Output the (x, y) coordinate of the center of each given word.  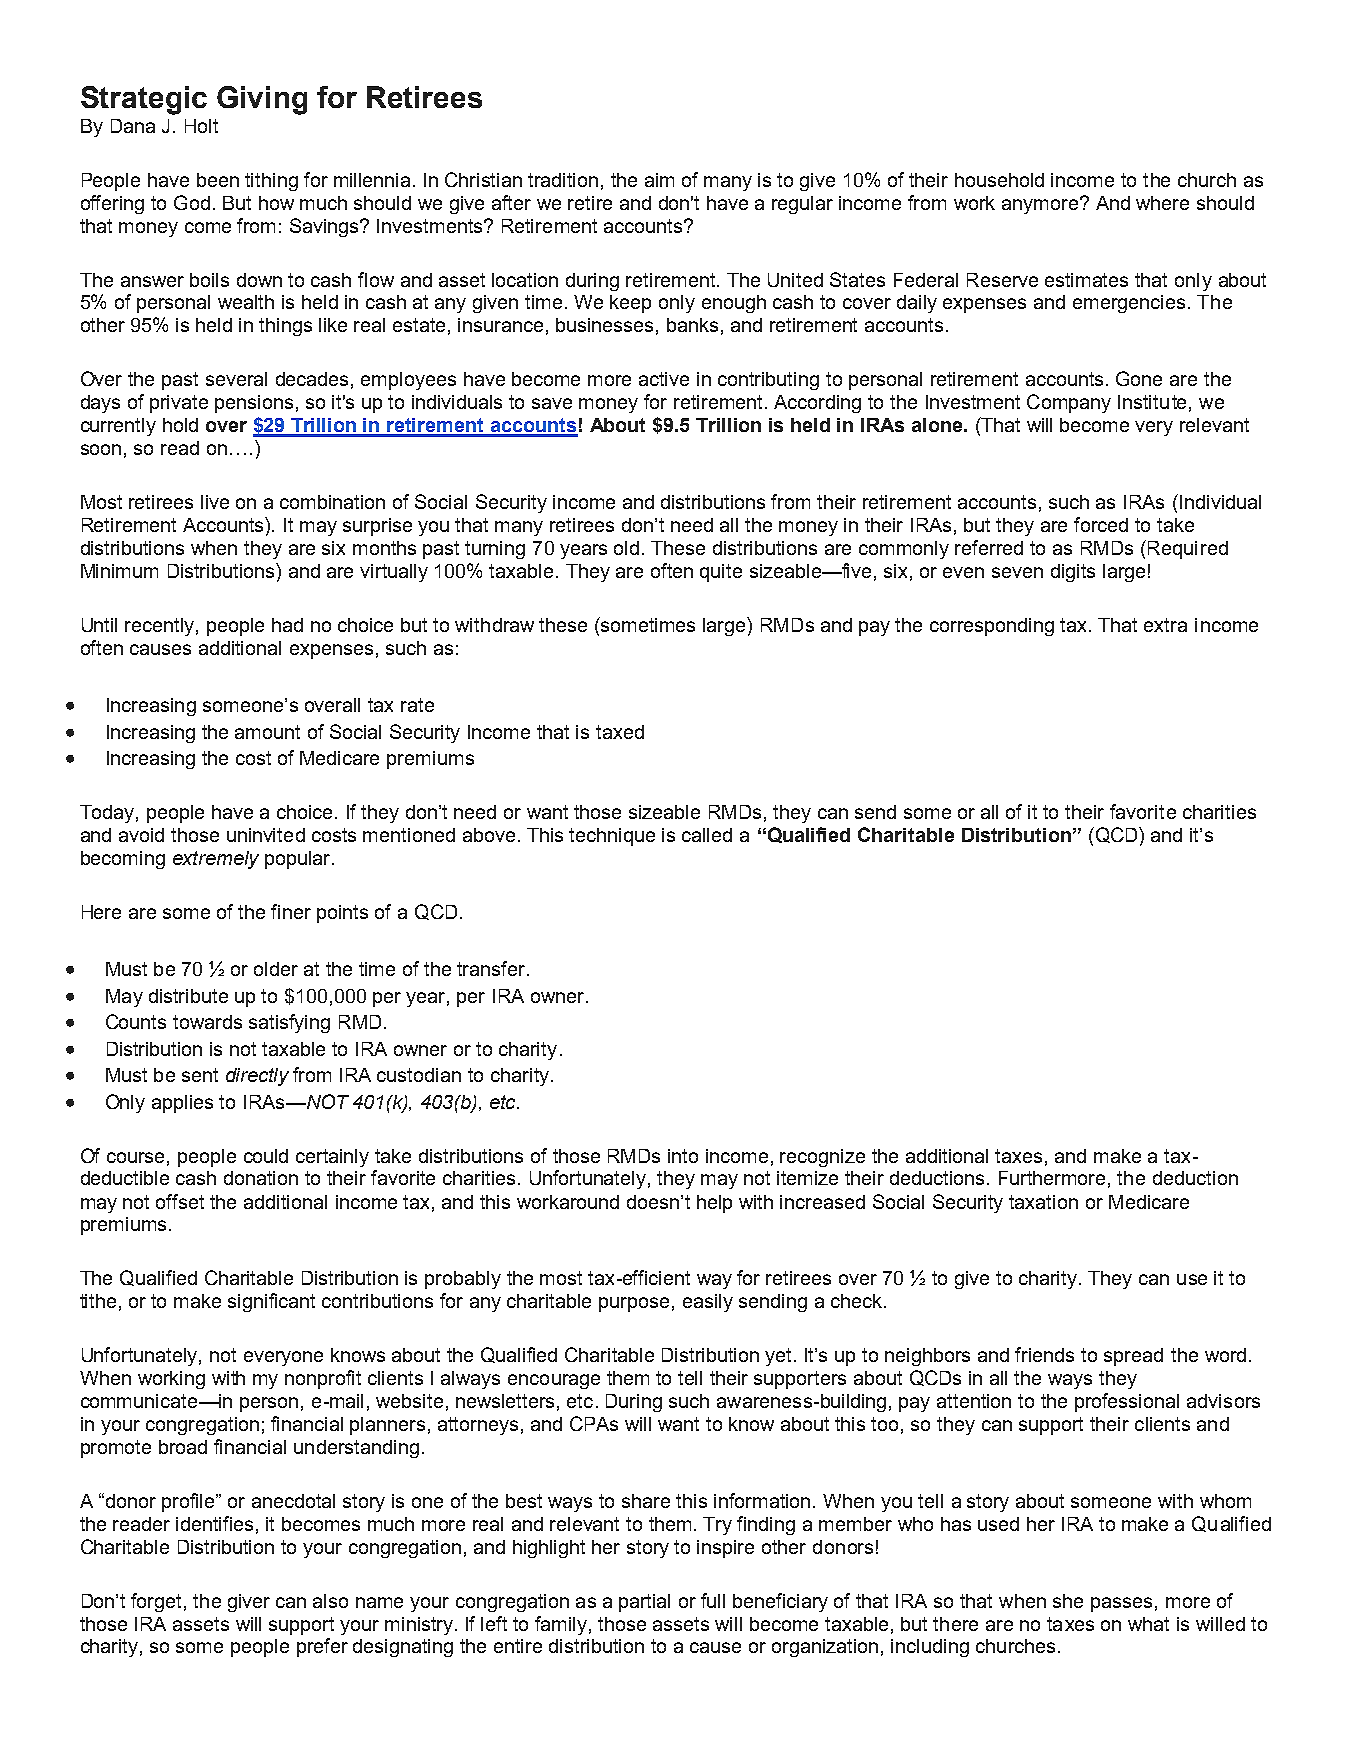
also (330, 1601)
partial (644, 1603)
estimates (1086, 280)
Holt (201, 126)
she (1068, 1601)
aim (659, 180)
